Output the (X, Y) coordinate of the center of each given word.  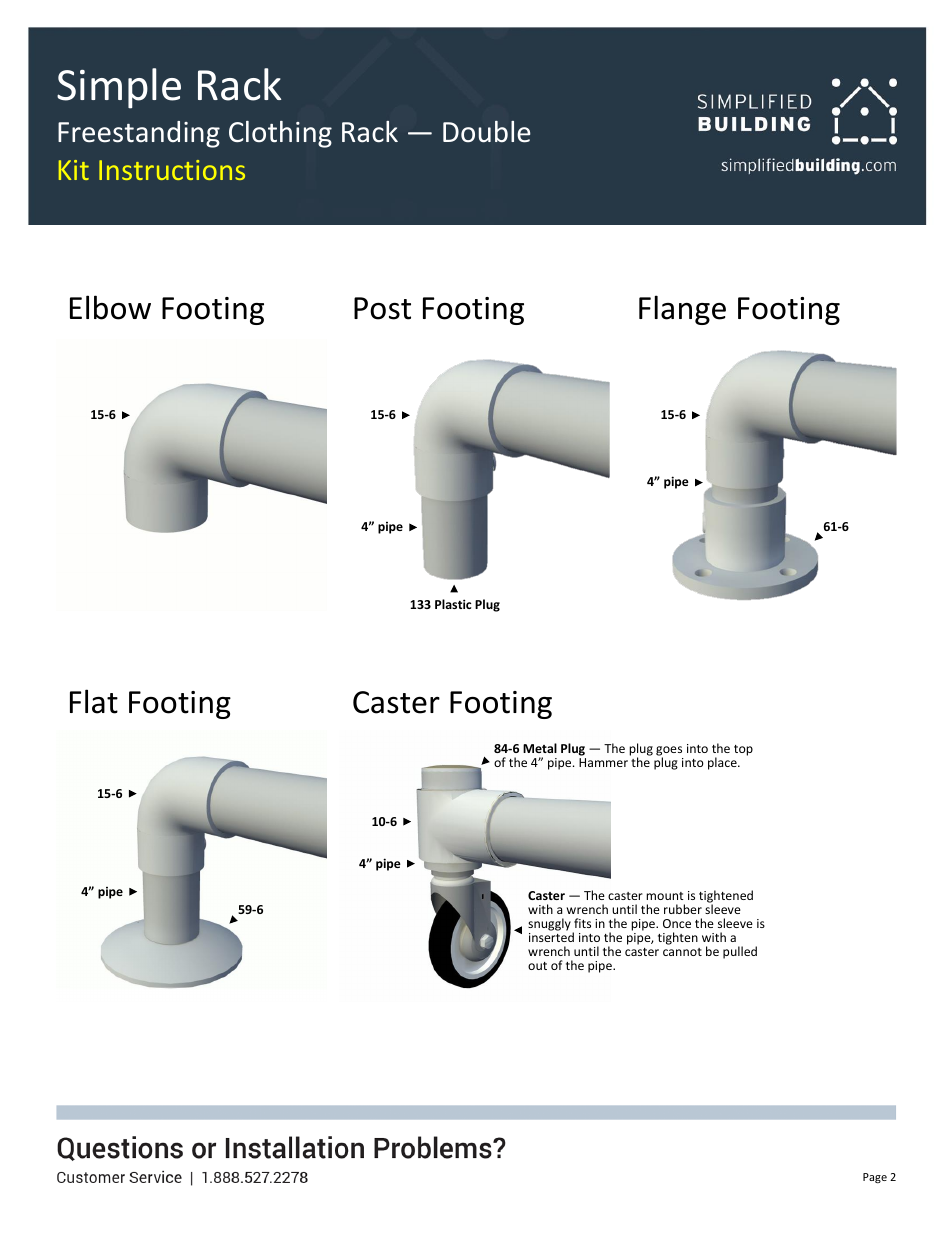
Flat (94, 701)
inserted (551, 937)
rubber (683, 909)
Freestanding (139, 134)
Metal (540, 748)
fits (582, 923)
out (537, 966)
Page (875, 1178)
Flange (682, 310)
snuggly (550, 926)
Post (382, 308)
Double (487, 132)
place (723, 763)
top (743, 750)
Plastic (453, 604)
